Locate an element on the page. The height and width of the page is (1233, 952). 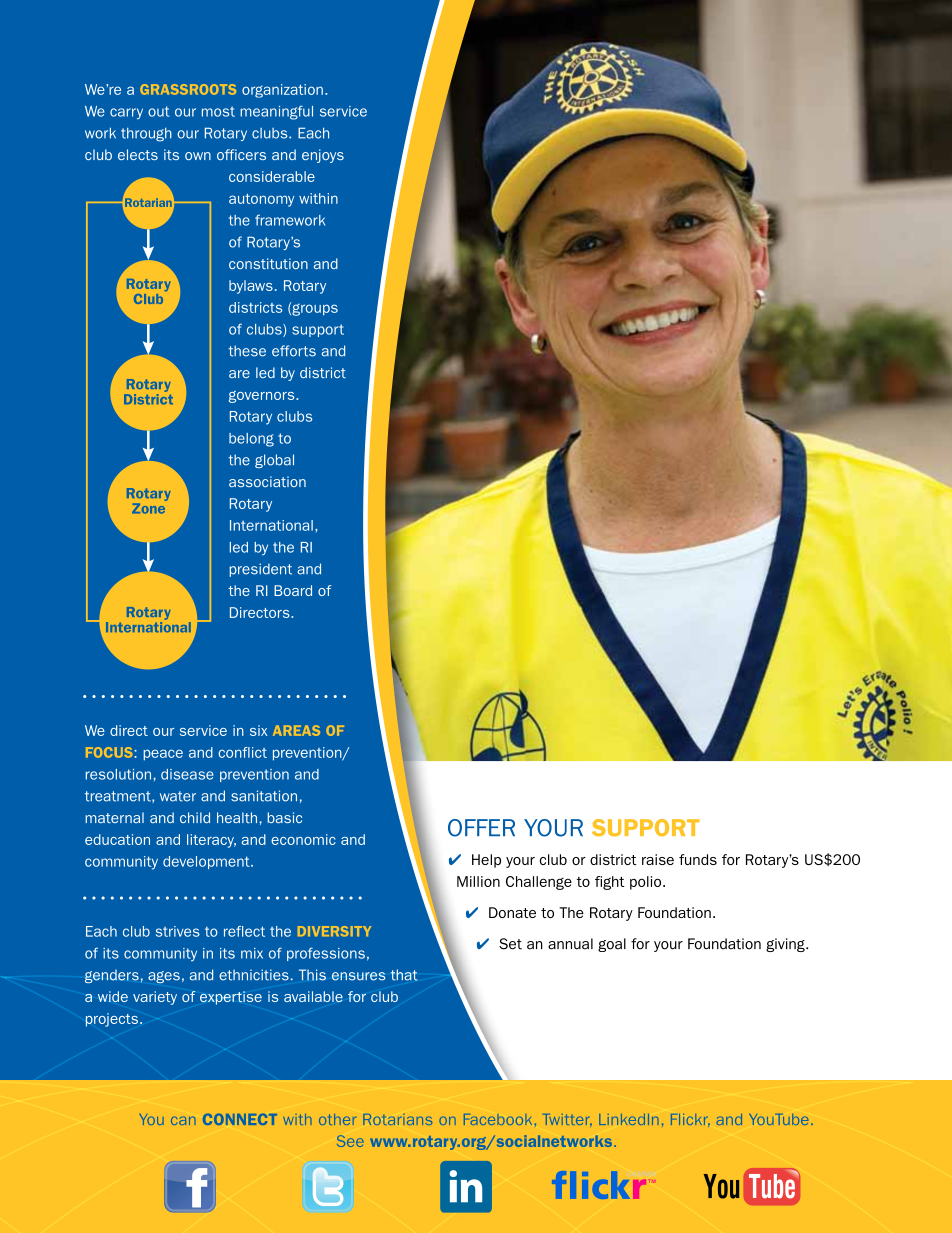
funds is located at coordinates (698, 859).
